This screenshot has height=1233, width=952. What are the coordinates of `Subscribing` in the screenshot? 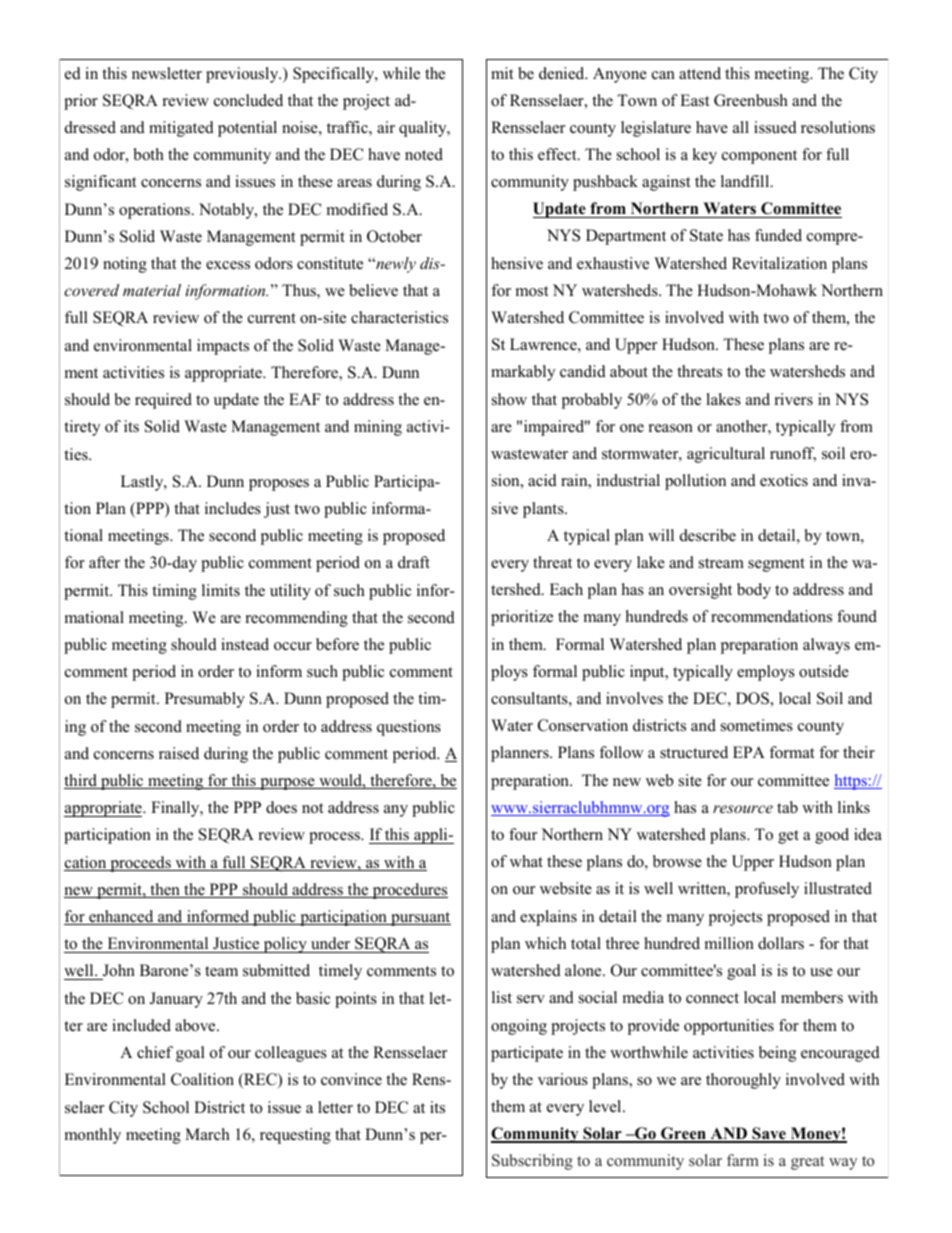 It's located at (532, 1162).
